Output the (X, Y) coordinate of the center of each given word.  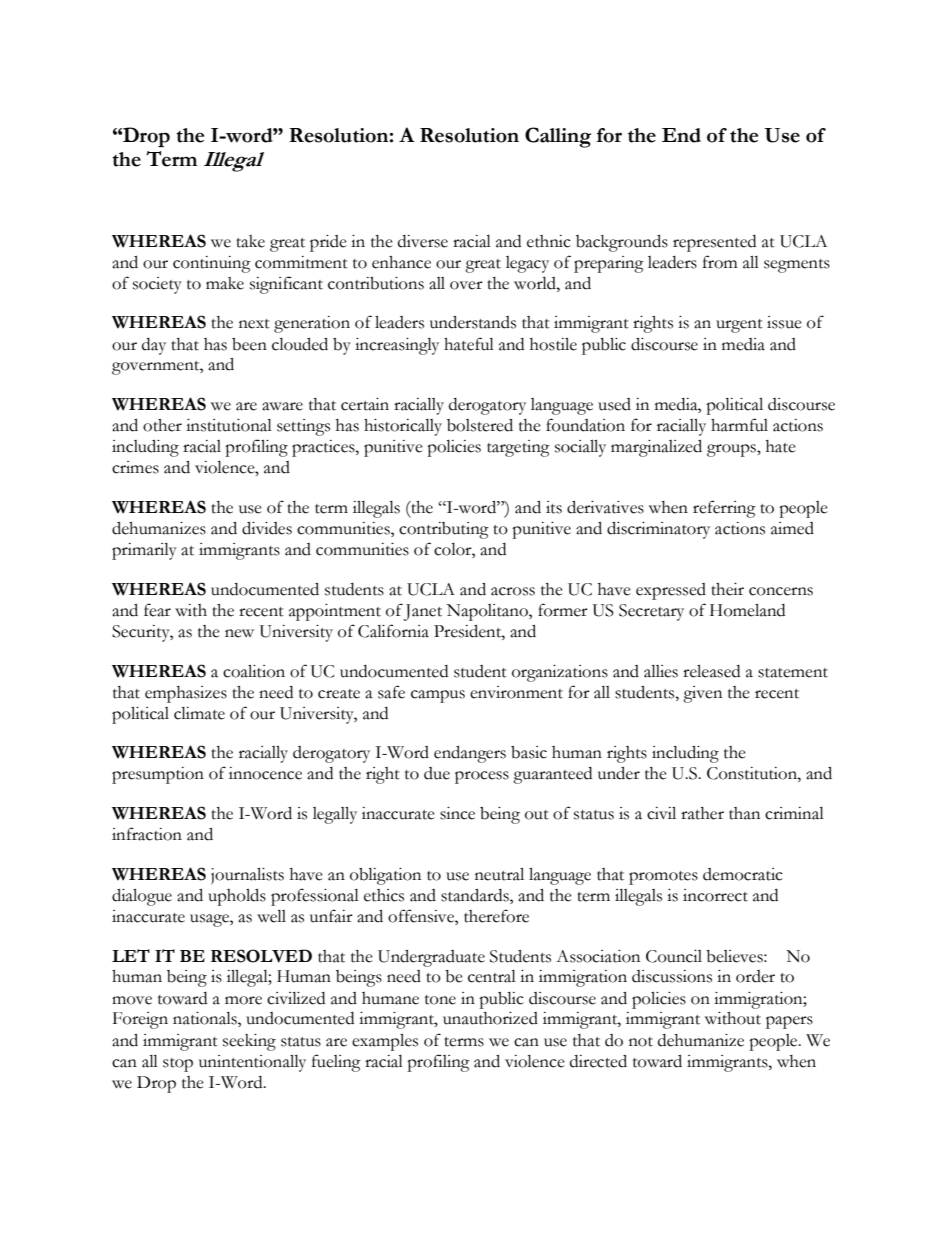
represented (714, 243)
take (250, 241)
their (727, 589)
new (239, 633)
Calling (558, 137)
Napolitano (488, 612)
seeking (249, 1042)
